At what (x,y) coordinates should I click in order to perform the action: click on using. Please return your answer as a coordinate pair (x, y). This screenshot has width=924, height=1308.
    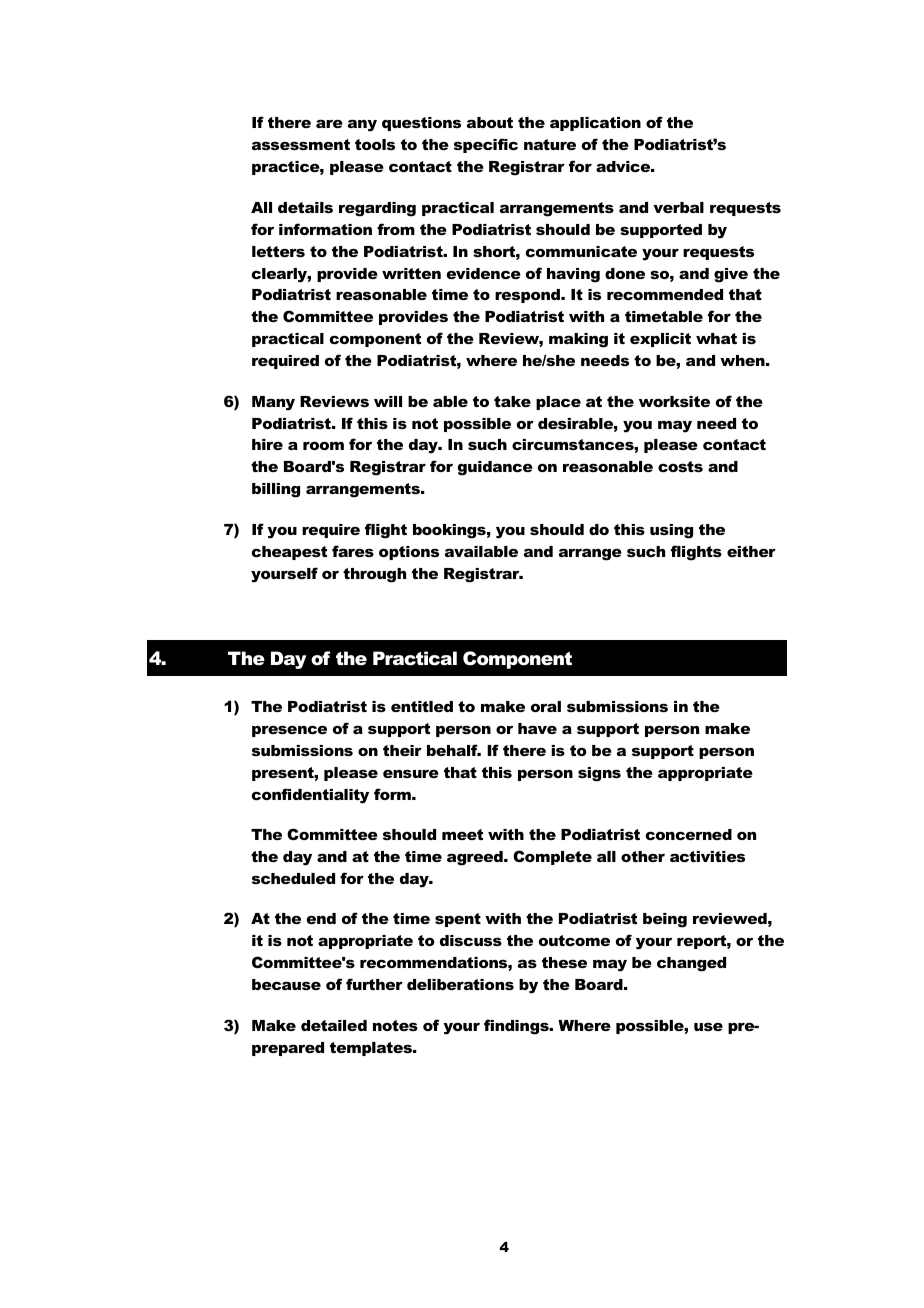
    Looking at the image, I should click on (671, 531).
